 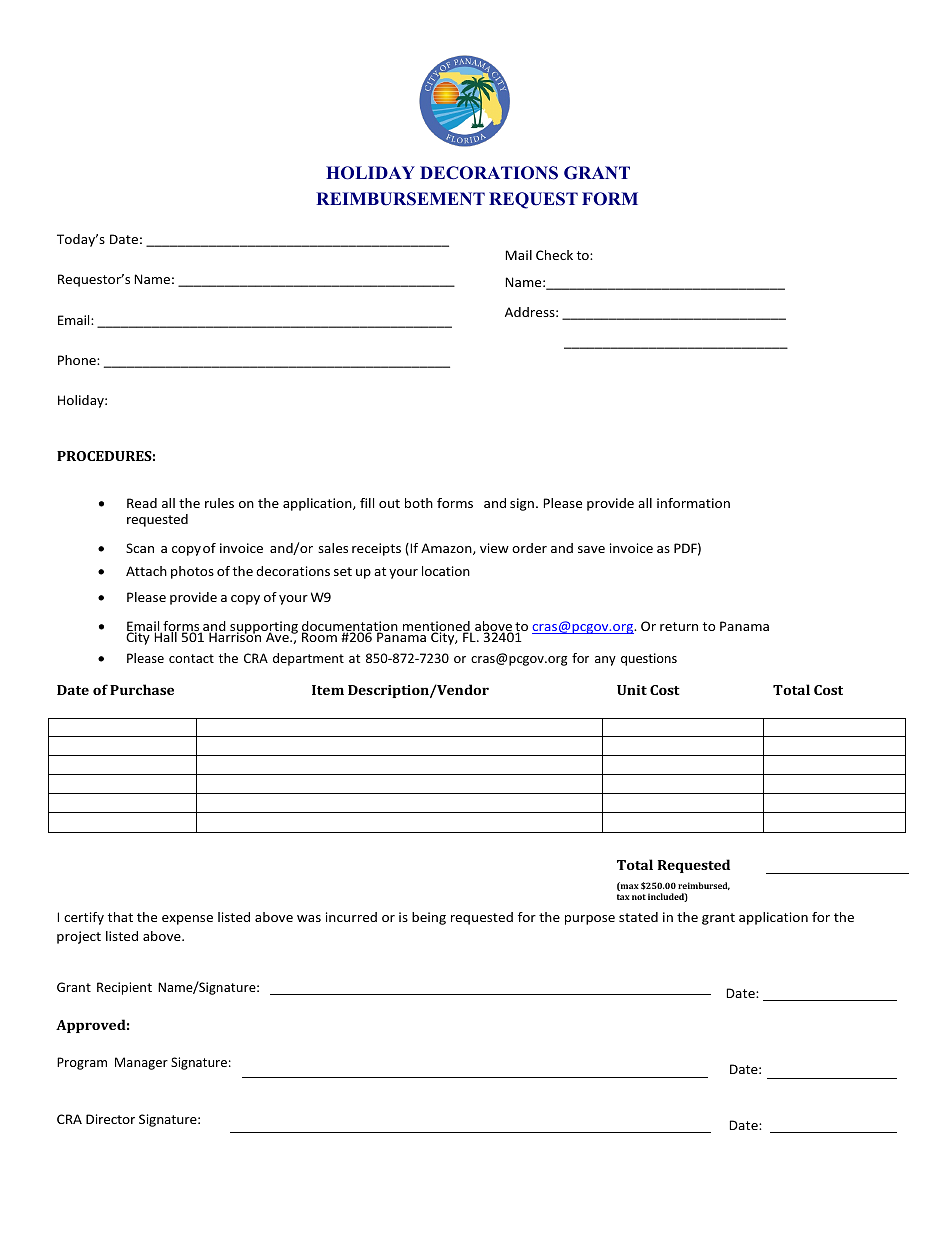 I want to click on questions, so click(x=649, y=659).
